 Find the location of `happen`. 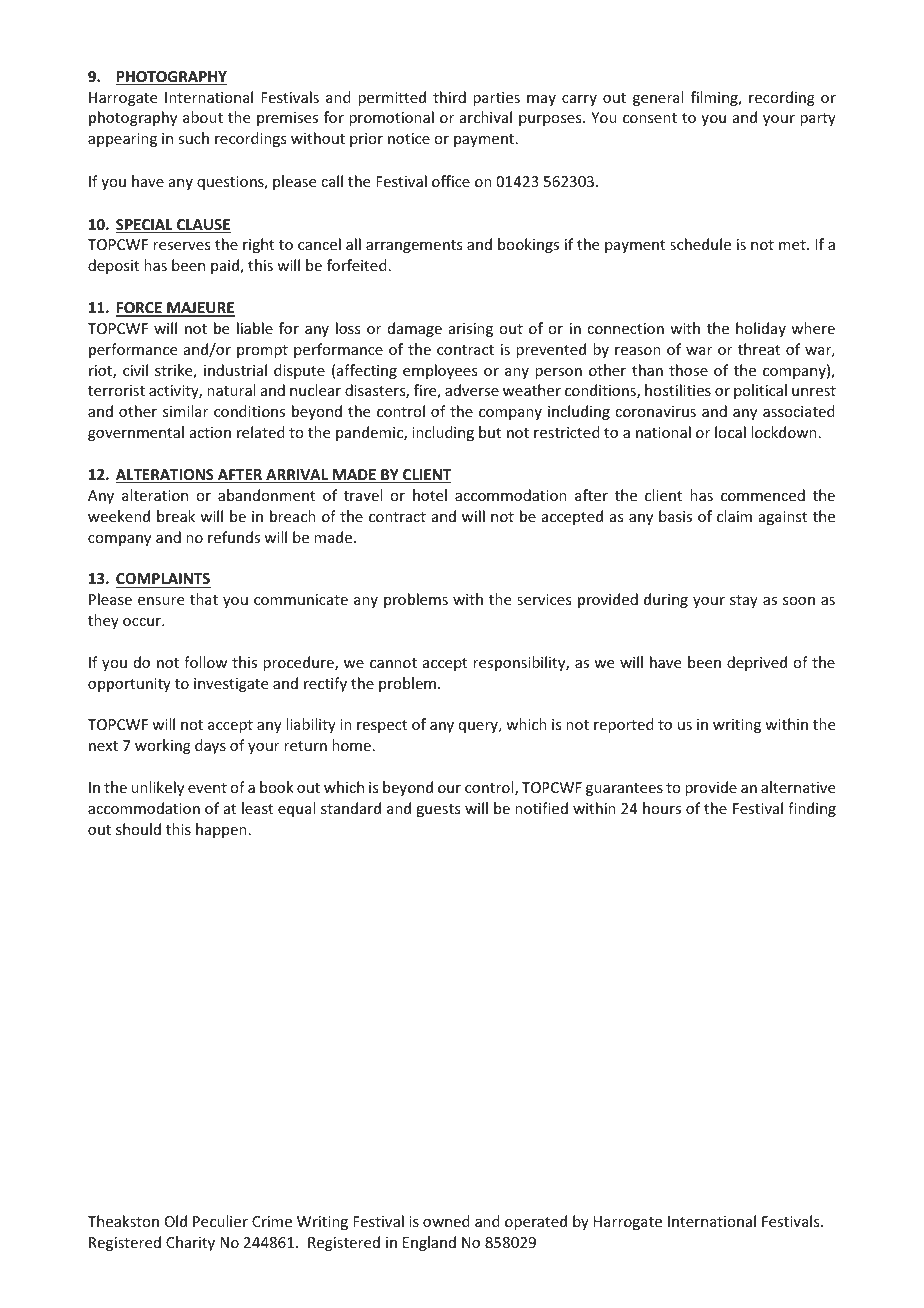

happen is located at coordinates (221, 830).
